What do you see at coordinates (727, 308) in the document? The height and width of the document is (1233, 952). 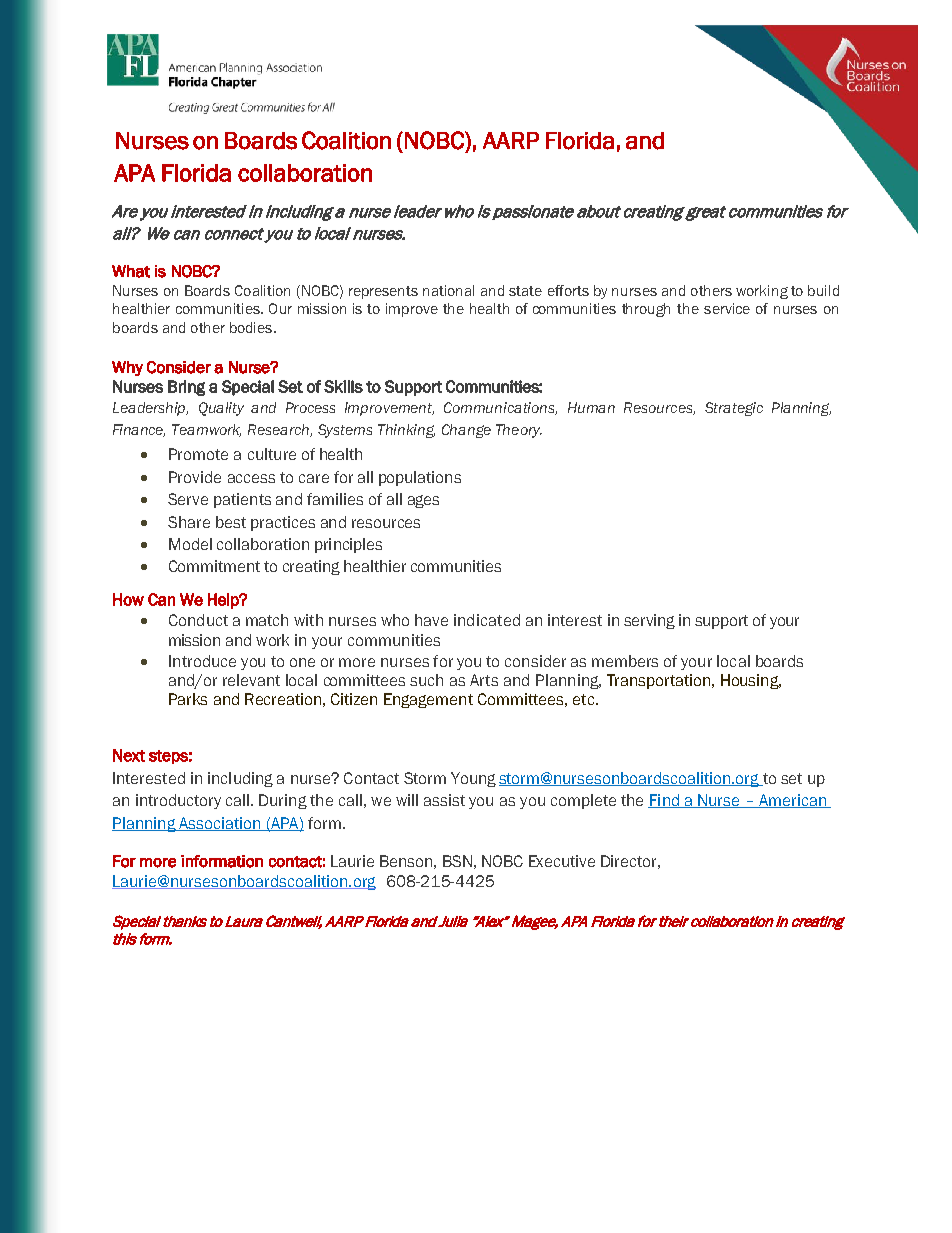 I see `service` at bounding box center [727, 308].
